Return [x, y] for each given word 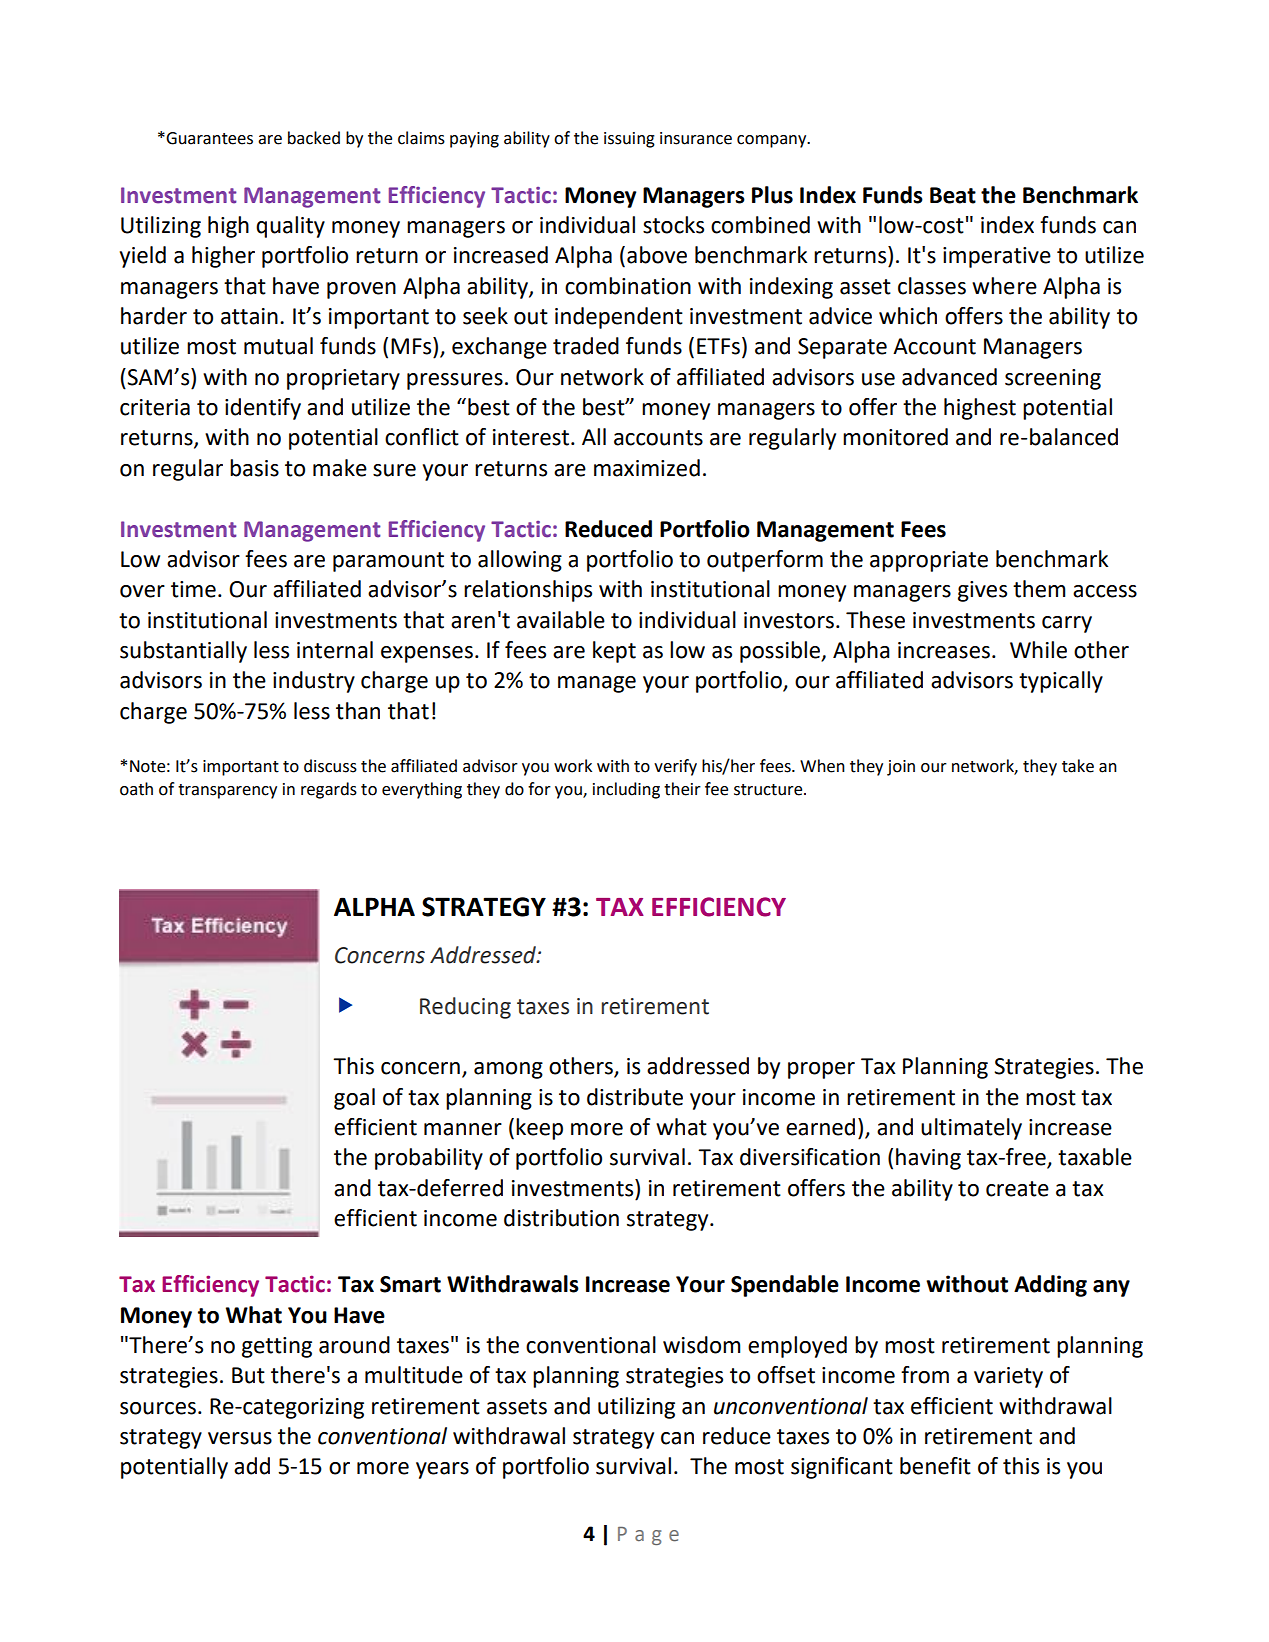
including [626, 790]
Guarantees [208, 138]
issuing [629, 140]
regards [329, 790]
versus [240, 1438]
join [901, 768]
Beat [953, 195]
